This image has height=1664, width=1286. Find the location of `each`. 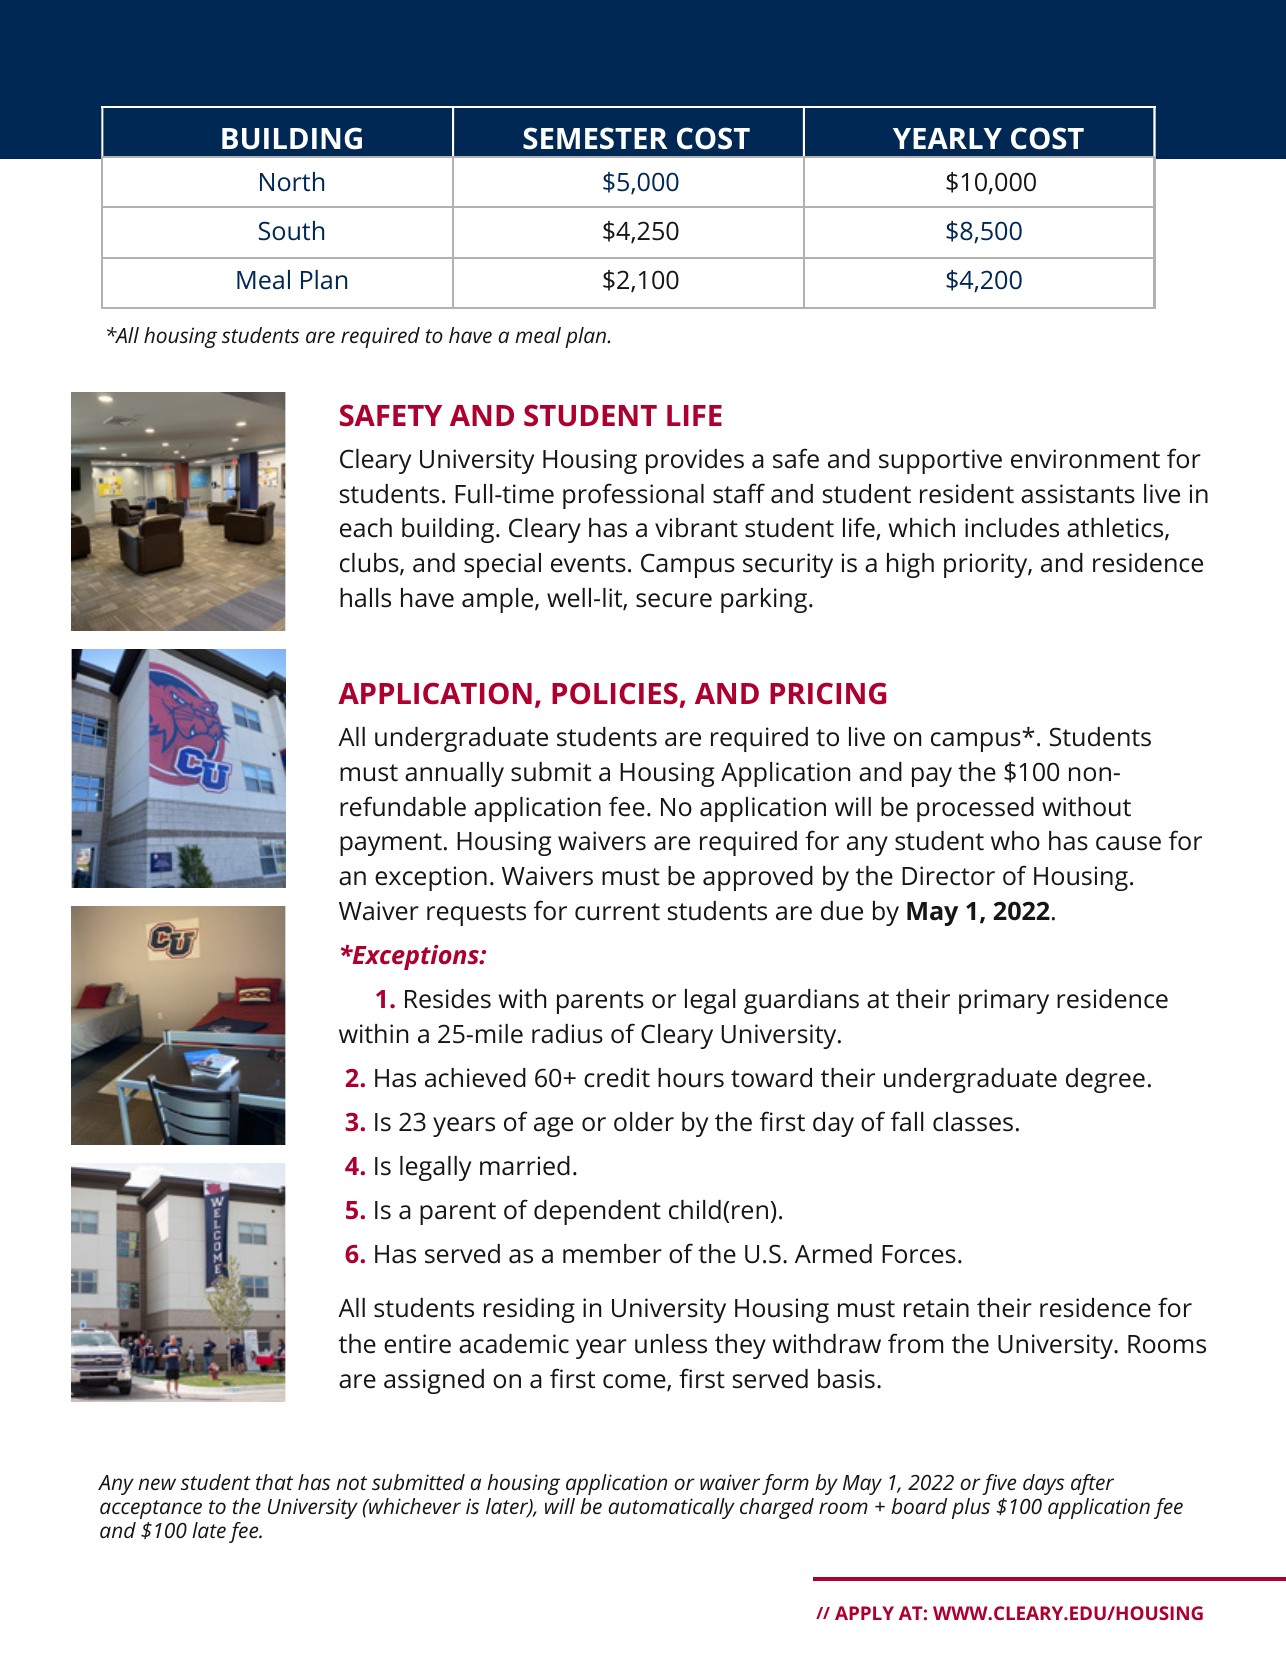

each is located at coordinates (366, 528).
